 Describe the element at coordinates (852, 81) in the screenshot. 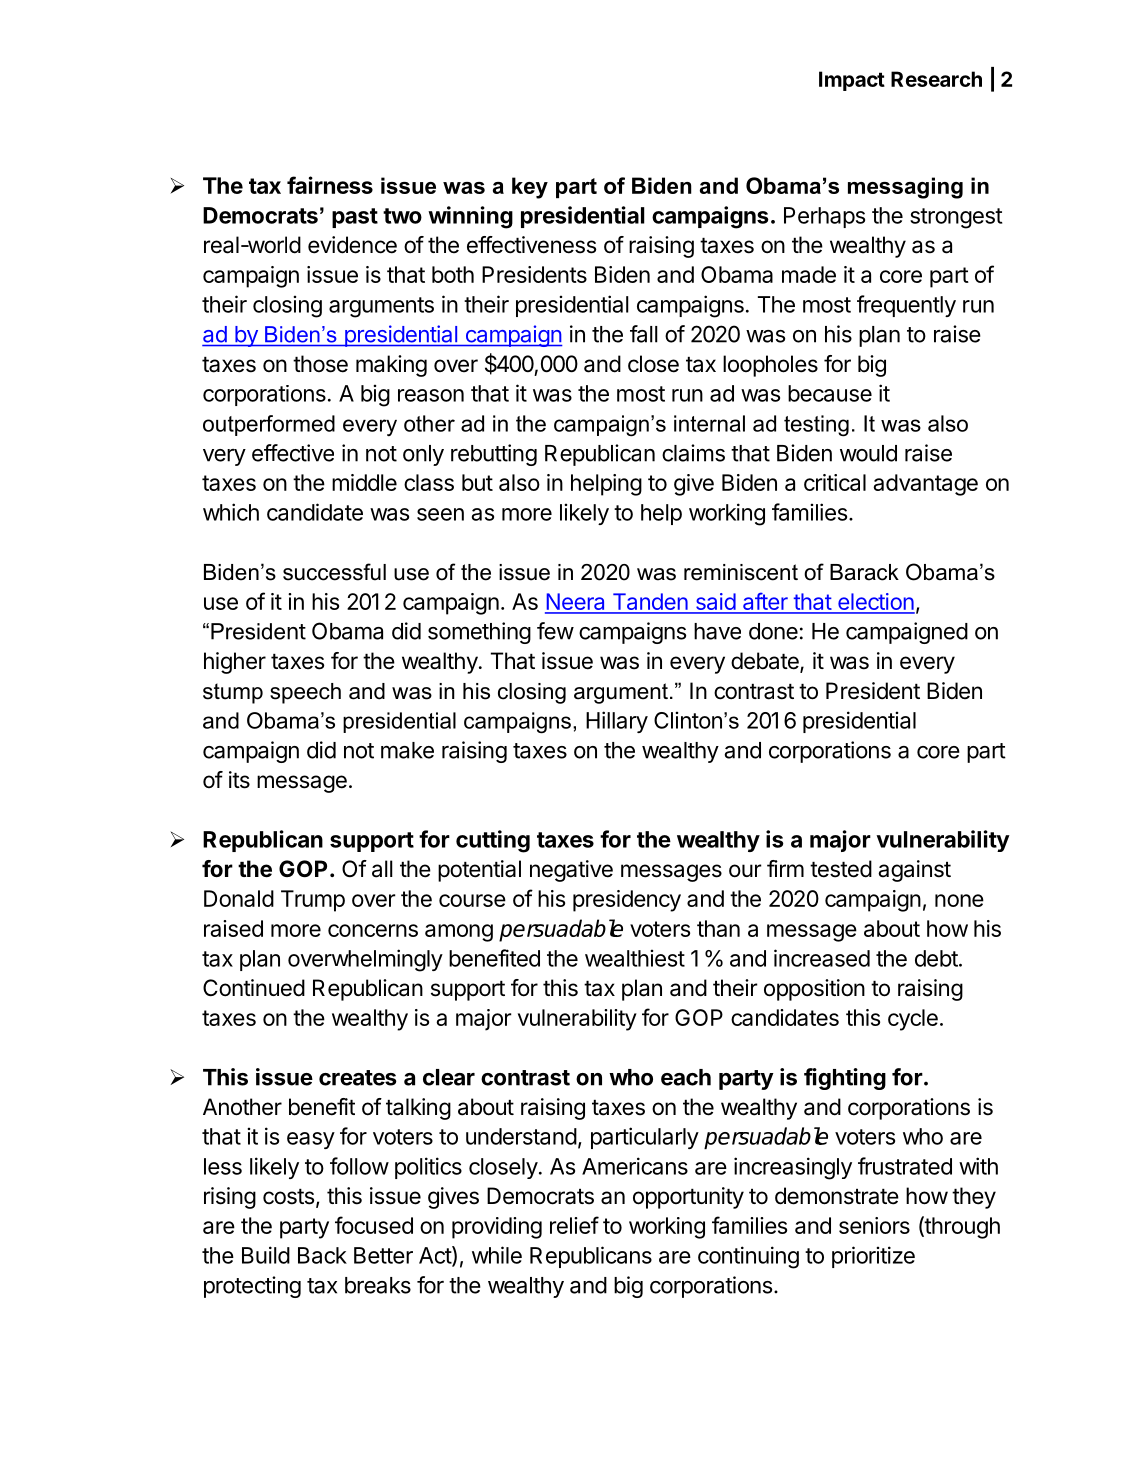

I see `Impact` at that location.
